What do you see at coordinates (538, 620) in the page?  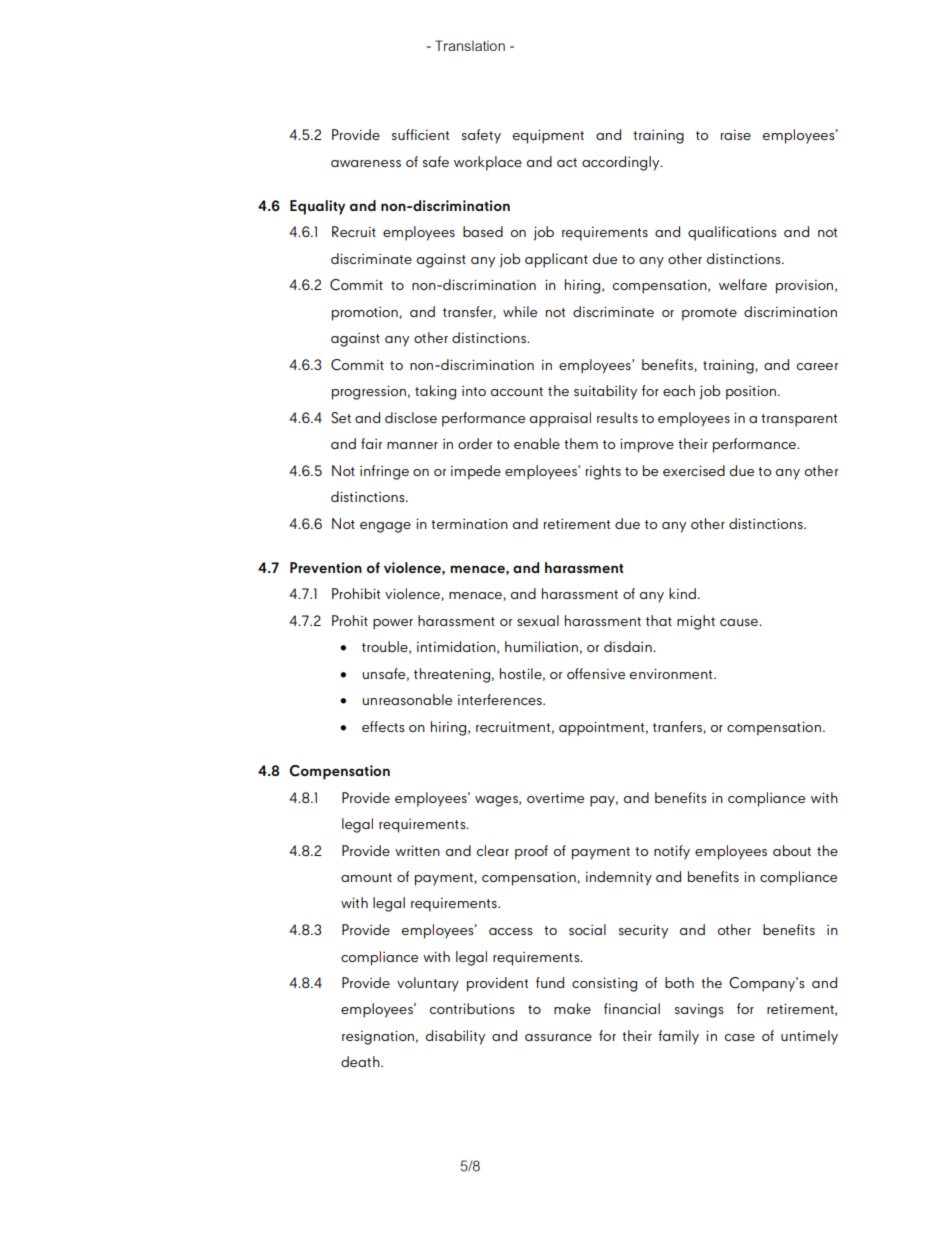 I see `sexual` at bounding box center [538, 620].
